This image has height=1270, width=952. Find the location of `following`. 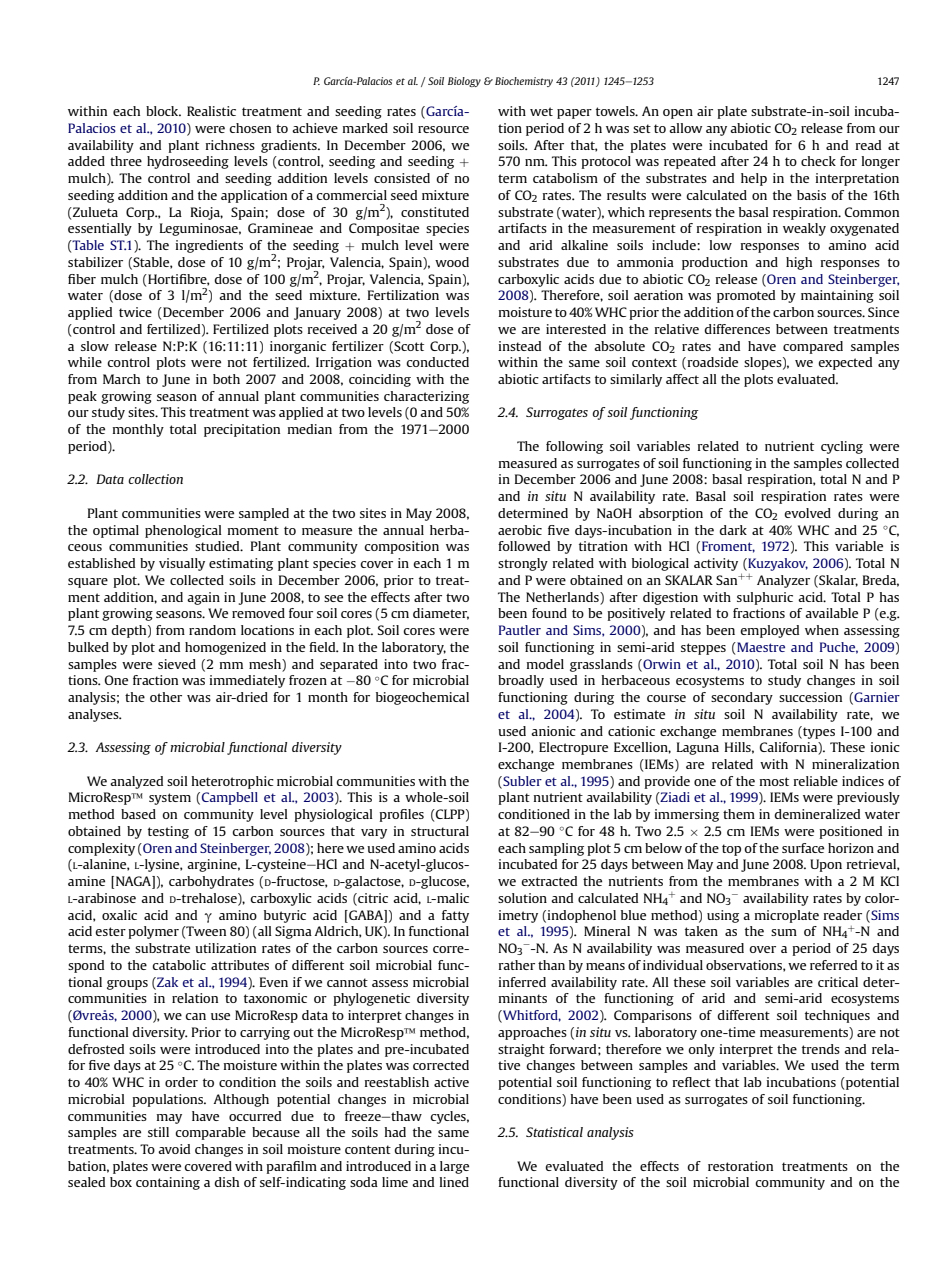

following is located at coordinates (574, 447).
